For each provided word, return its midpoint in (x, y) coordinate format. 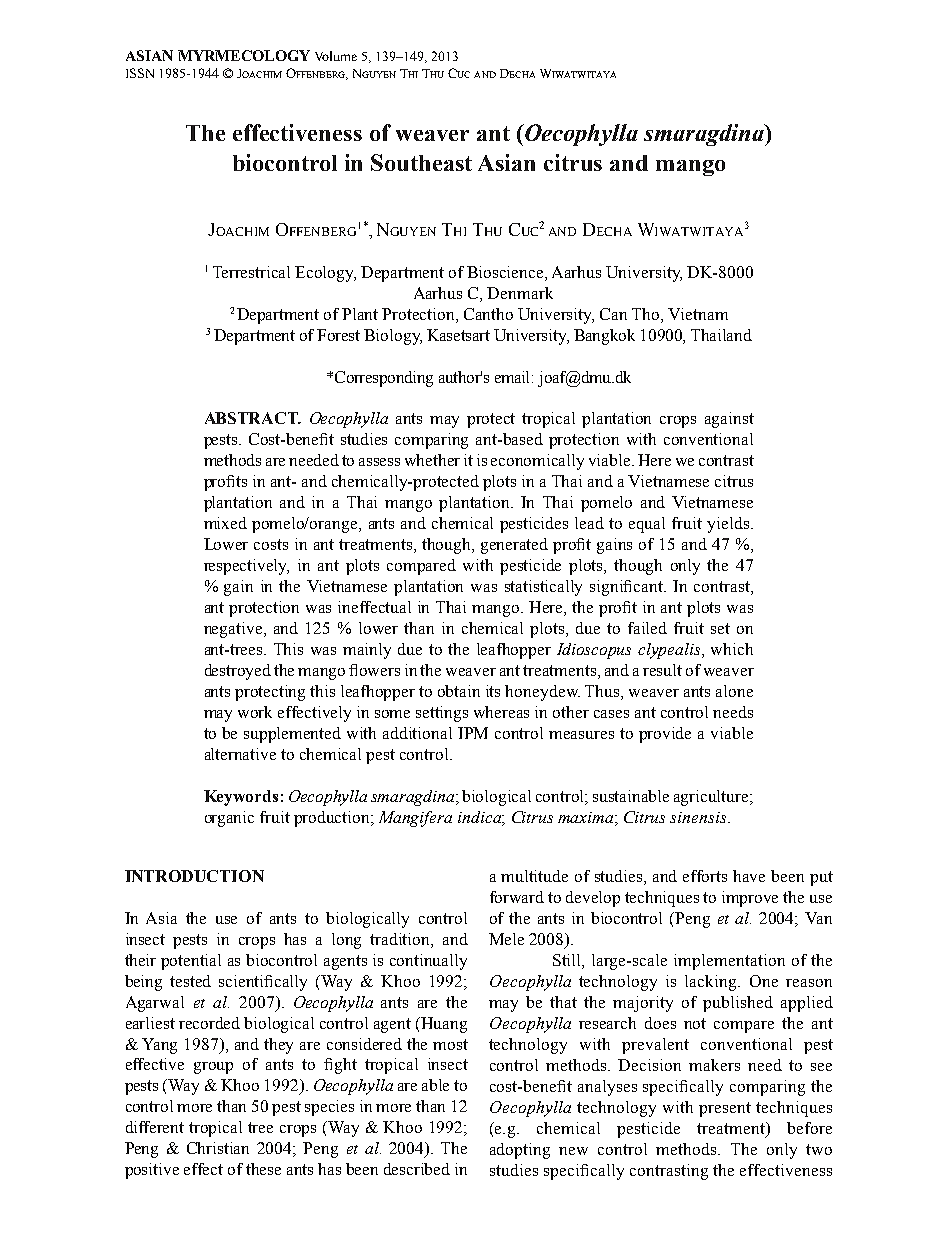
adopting (520, 1151)
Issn (140, 73)
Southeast (421, 162)
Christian (218, 1148)
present (725, 1109)
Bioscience (506, 272)
